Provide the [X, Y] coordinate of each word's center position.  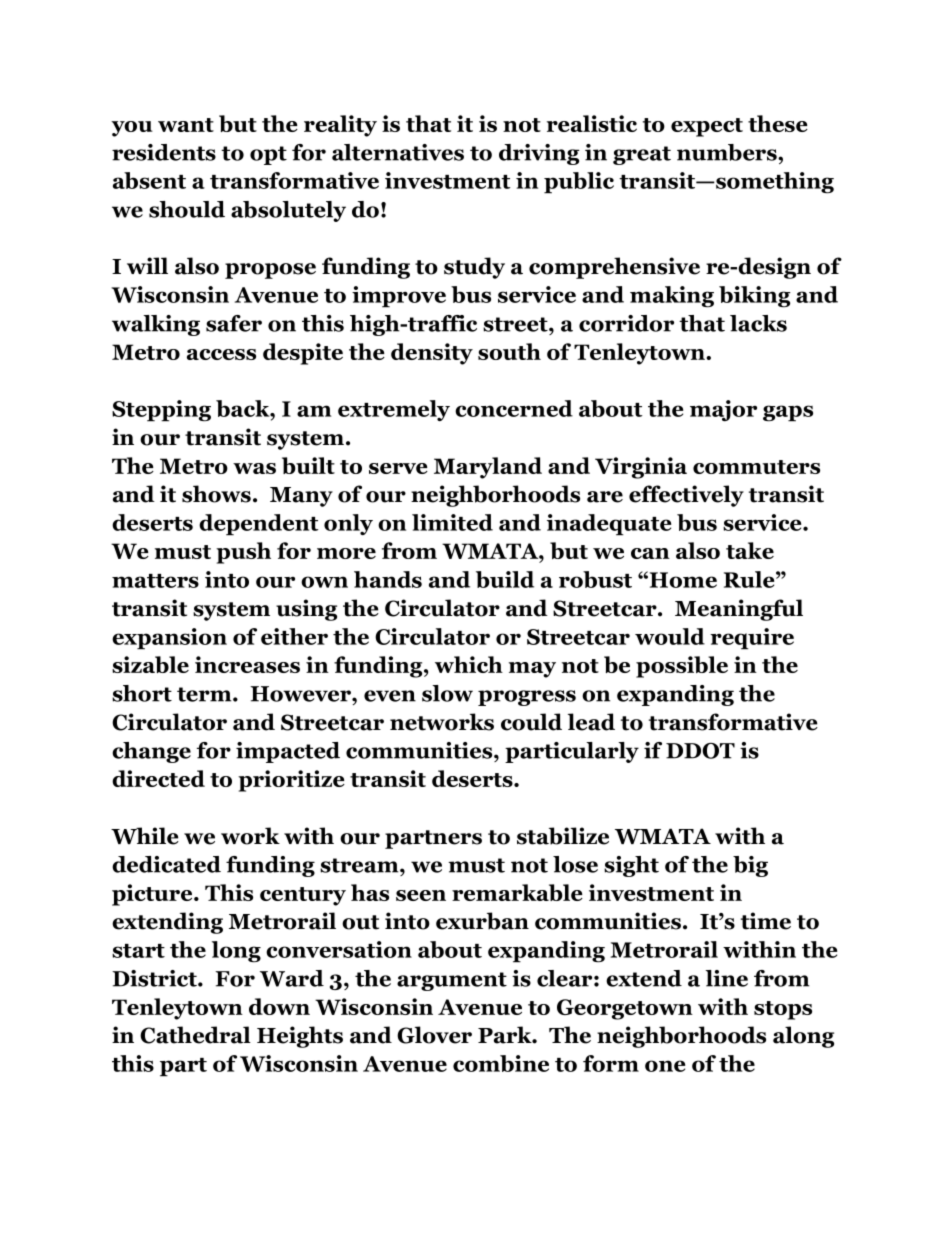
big [750, 866]
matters [155, 581]
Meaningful [739, 610]
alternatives [398, 152]
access [221, 354]
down [279, 1006]
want [186, 125]
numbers [728, 152]
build [505, 579]
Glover [434, 1035]
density [432, 354]
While [145, 836]
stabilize [563, 836]
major [723, 410]
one [665, 1066]
